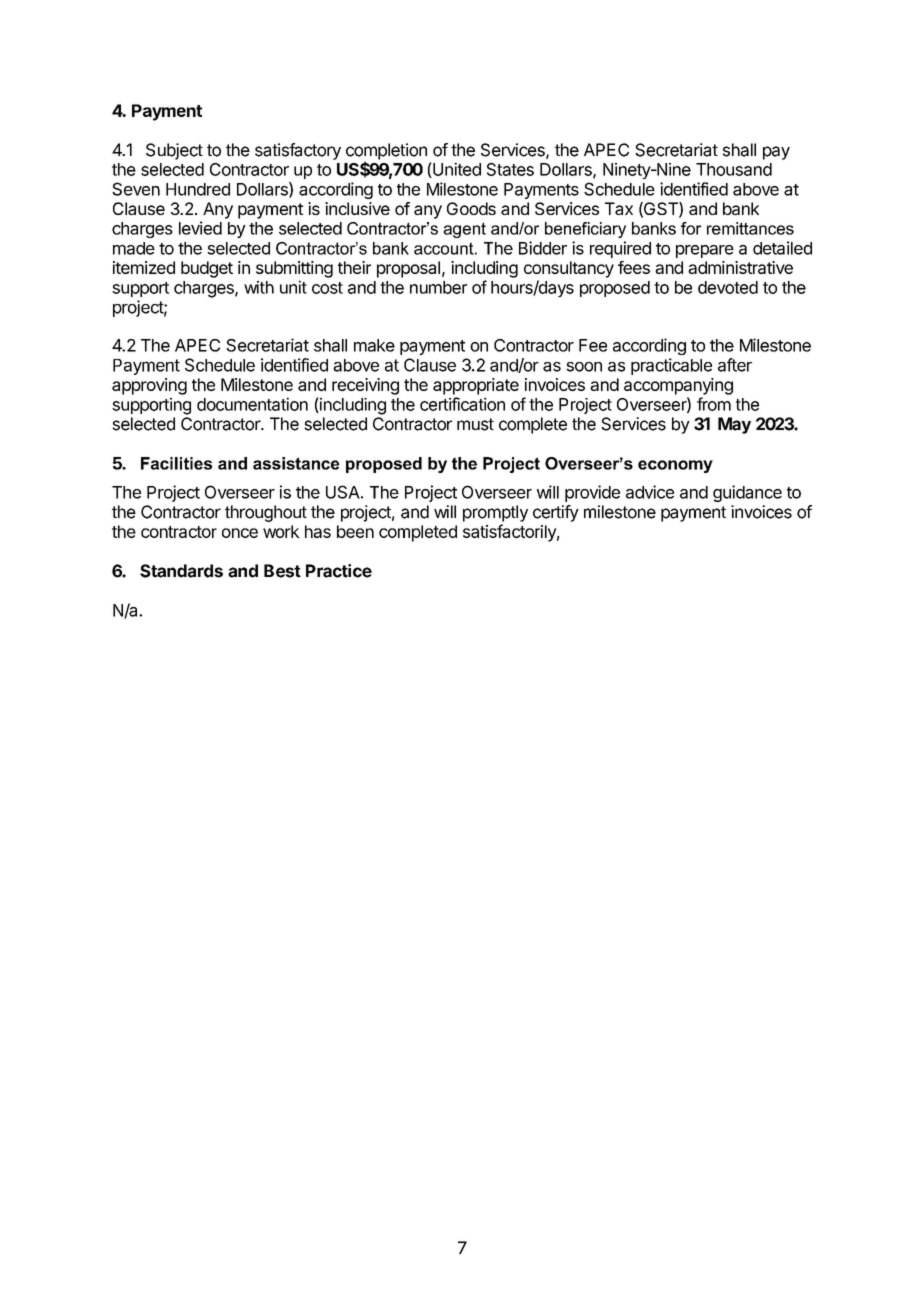 This document has width=924, height=1308. I want to click on Subject, so click(174, 151).
